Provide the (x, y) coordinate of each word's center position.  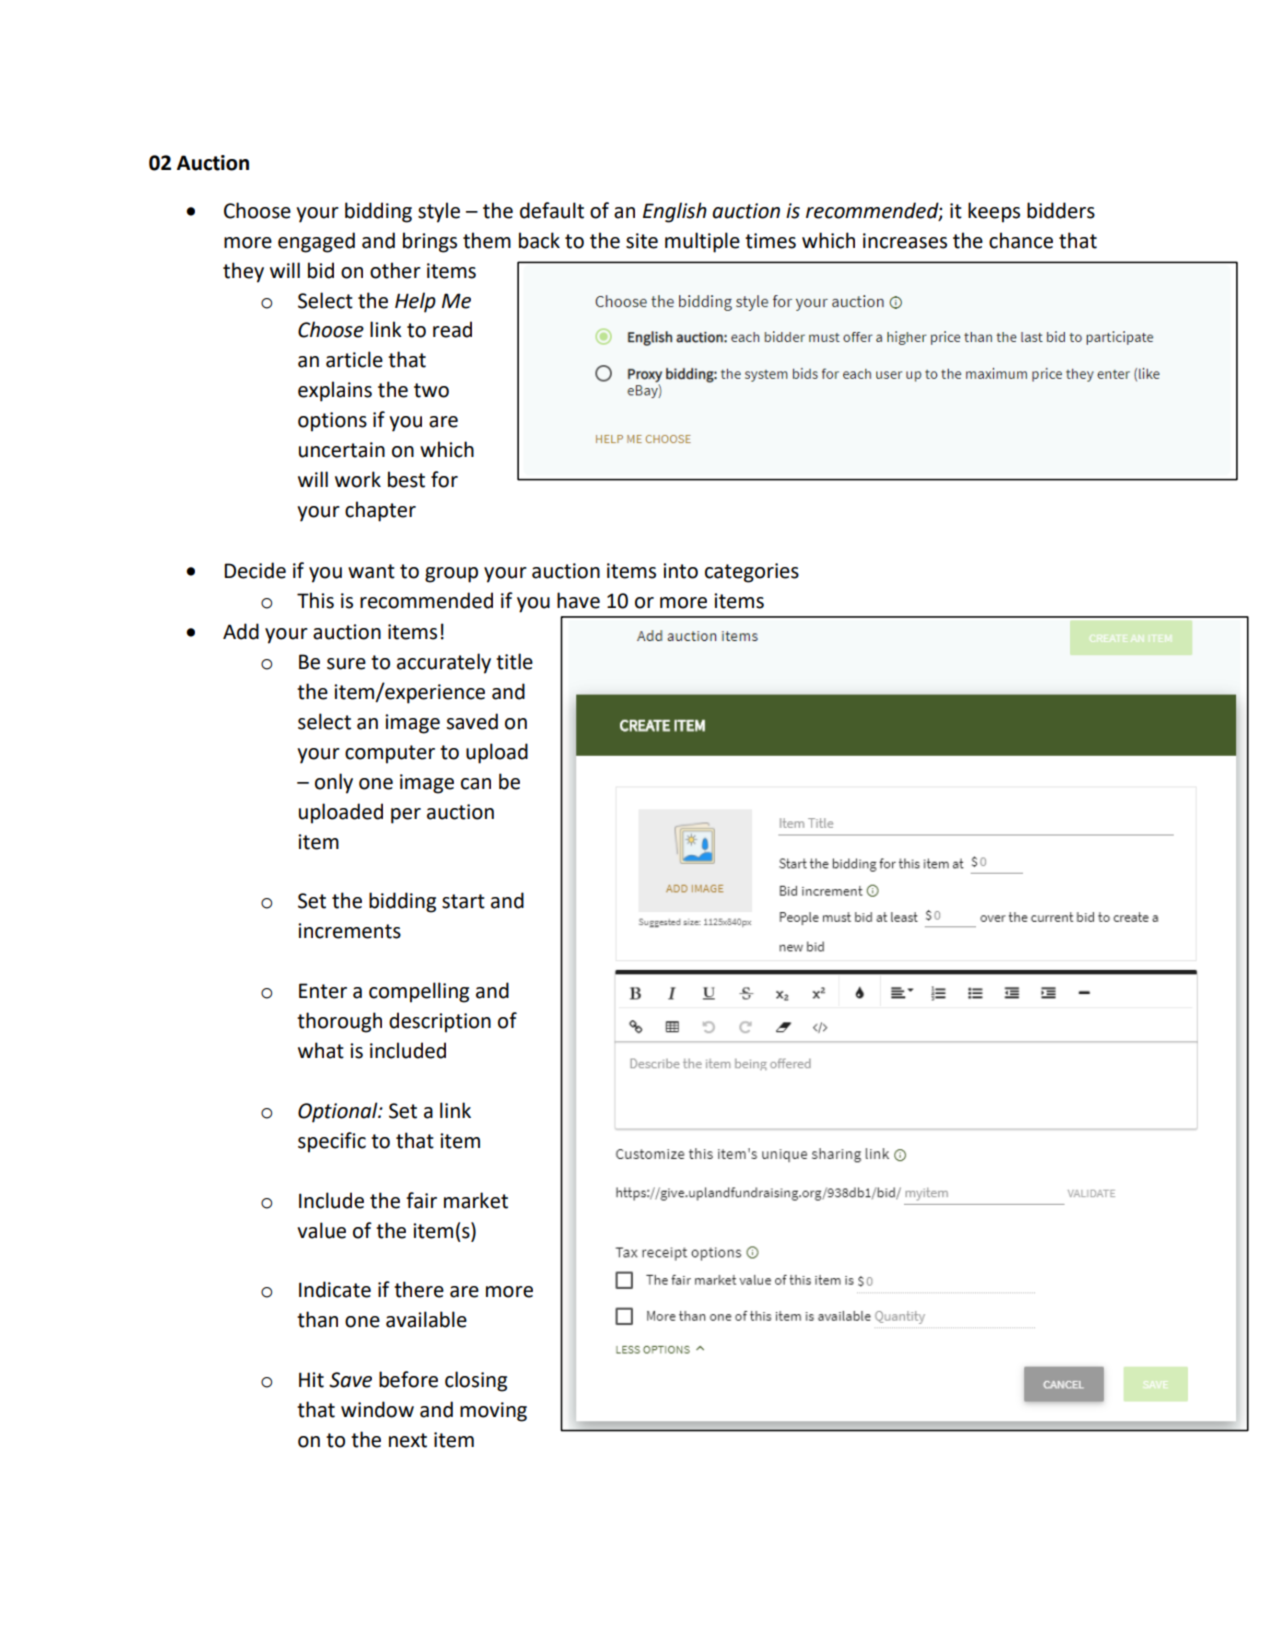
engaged (316, 242)
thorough (339, 1022)
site (642, 241)
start (463, 901)
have (578, 600)
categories (752, 573)
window (377, 1409)
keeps (994, 212)
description (440, 1022)
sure (346, 664)
